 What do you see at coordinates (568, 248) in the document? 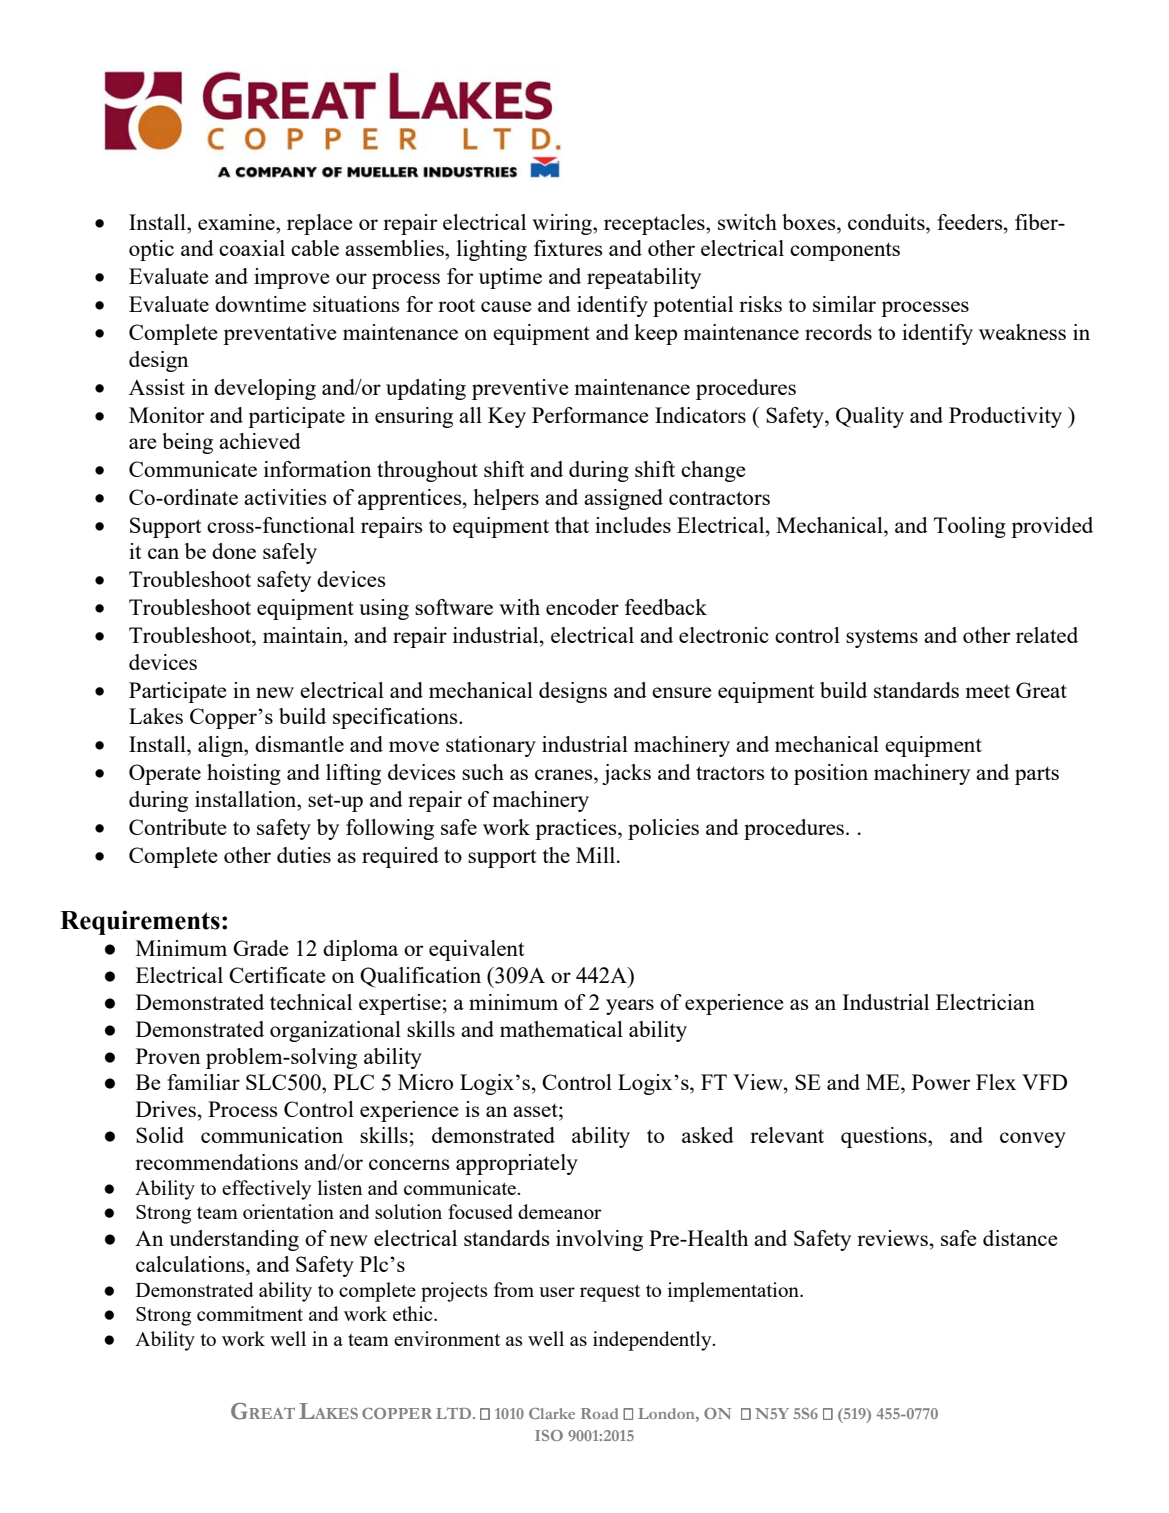
I see `fixtures` at bounding box center [568, 248].
